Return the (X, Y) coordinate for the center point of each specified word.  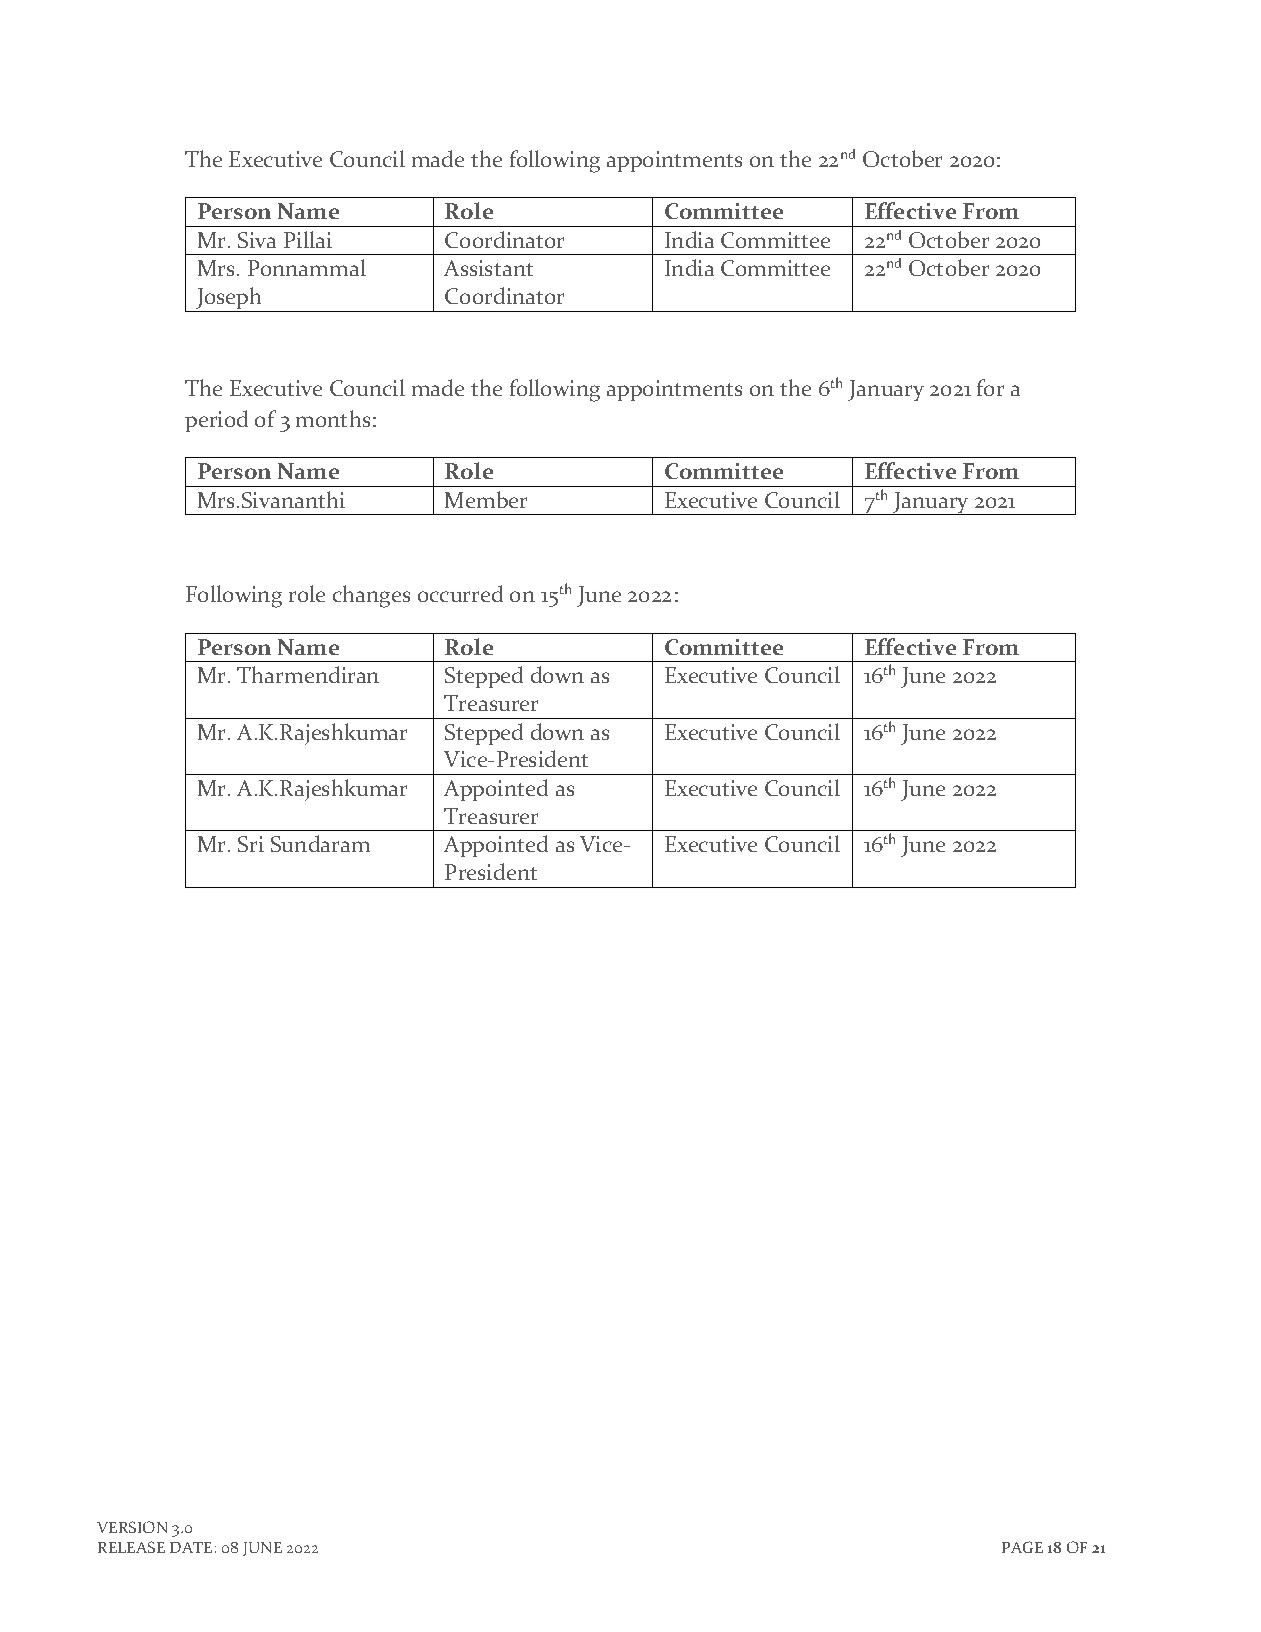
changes (371, 596)
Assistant (488, 268)
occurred (460, 593)
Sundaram (320, 843)
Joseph (229, 299)
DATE (191, 1547)
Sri (251, 844)
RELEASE (131, 1547)
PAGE (1022, 1547)
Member (486, 499)
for (990, 387)
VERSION (132, 1527)
